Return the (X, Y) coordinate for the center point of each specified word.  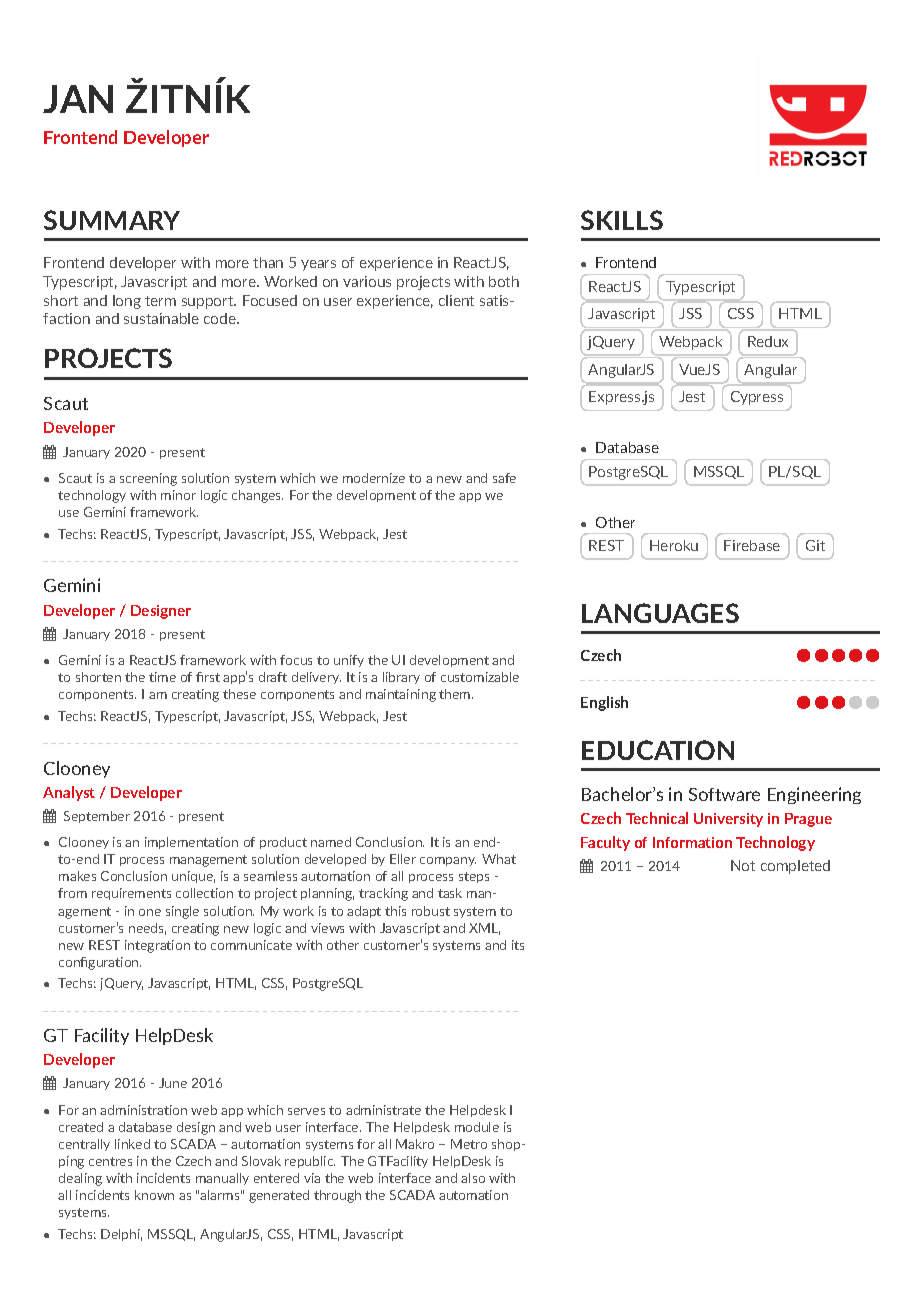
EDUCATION (658, 750)
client (456, 300)
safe (504, 478)
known (154, 1195)
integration (157, 946)
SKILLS (622, 220)
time (162, 677)
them (456, 694)
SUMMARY (112, 220)
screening (148, 479)
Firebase (752, 545)
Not (743, 865)
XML (484, 929)
